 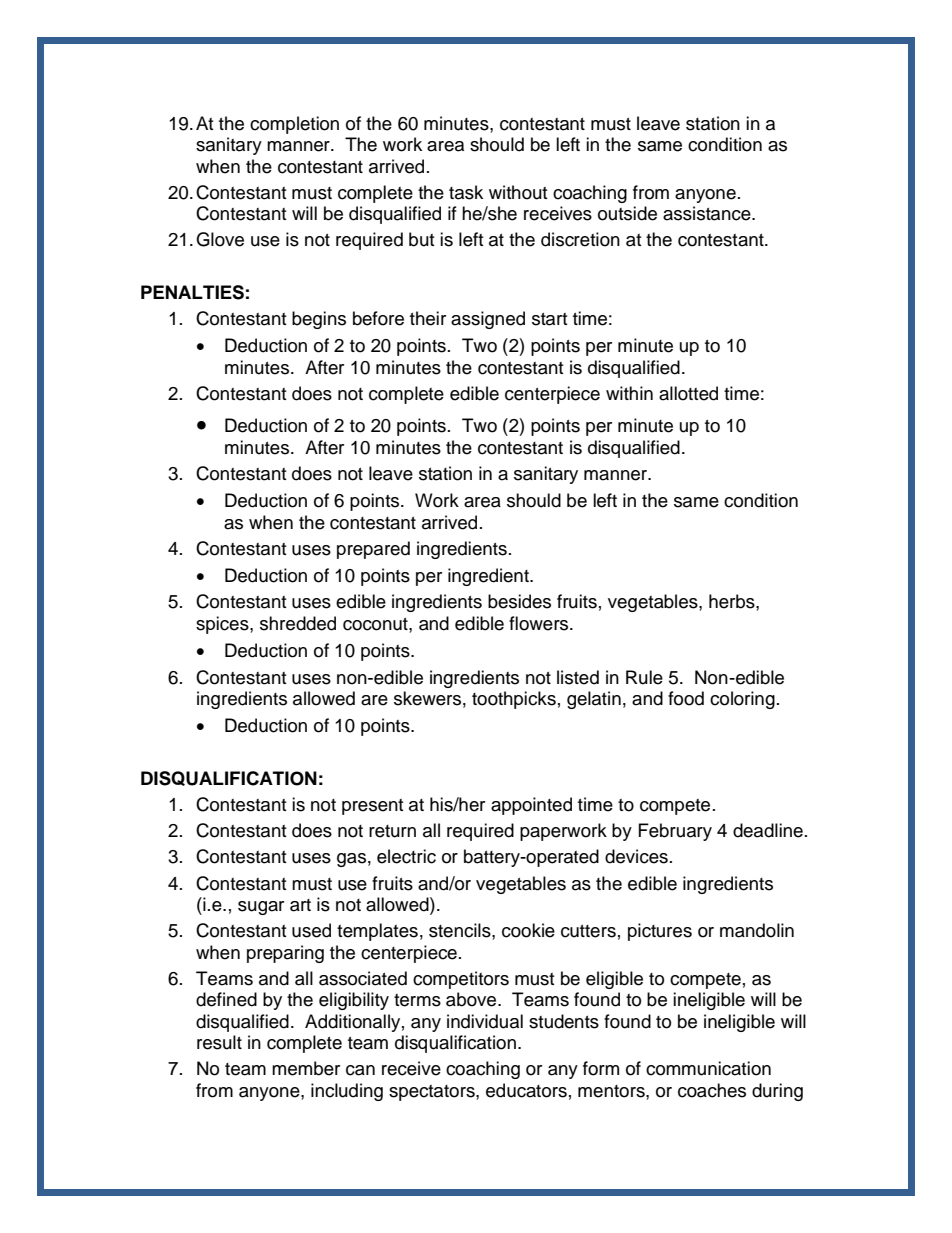 I want to click on task, so click(x=466, y=192).
